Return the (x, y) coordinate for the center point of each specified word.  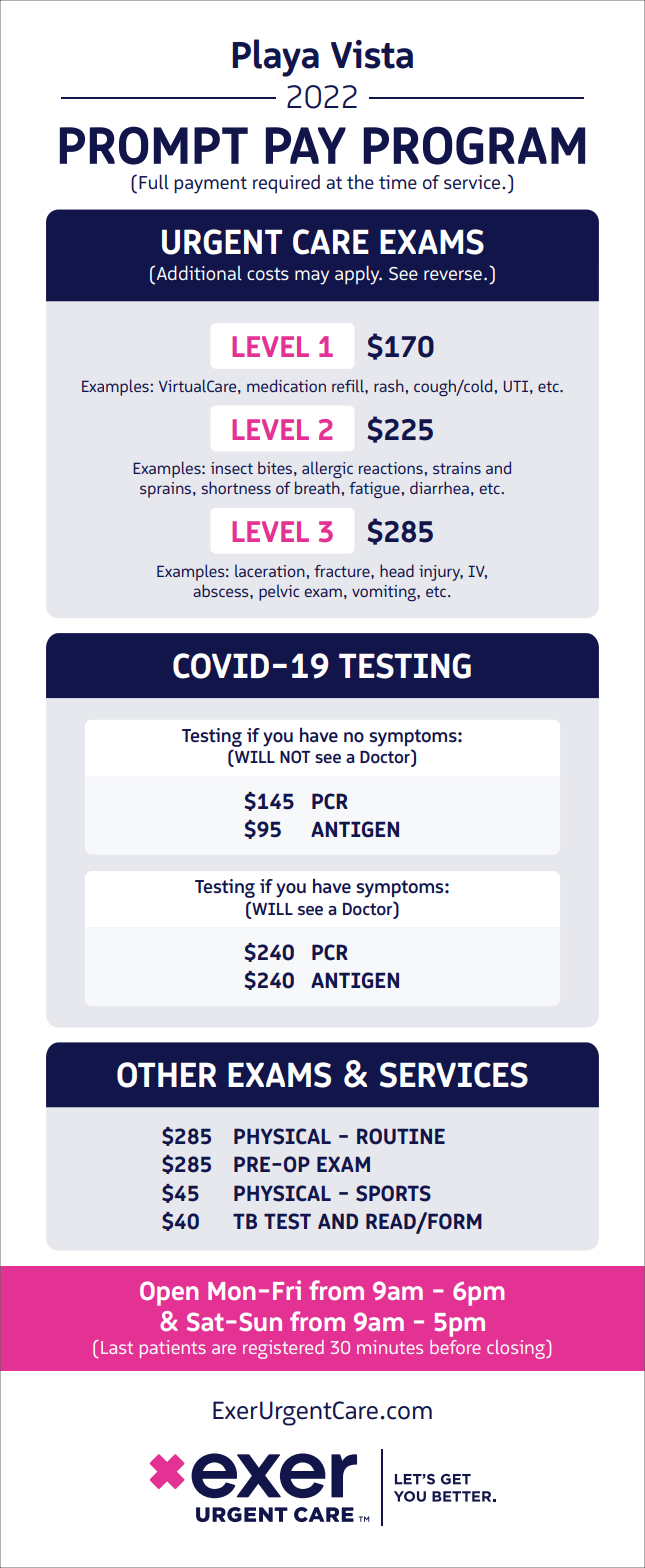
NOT (295, 757)
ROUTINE (401, 1136)
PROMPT (154, 145)
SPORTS (393, 1193)
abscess (222, 590)
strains (457, 468)
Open (169, 1293)
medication (286, 385)
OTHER (166, 1075)
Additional (199, 273)
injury (441, 573)
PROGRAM (474, 145)
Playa (275, 58)
